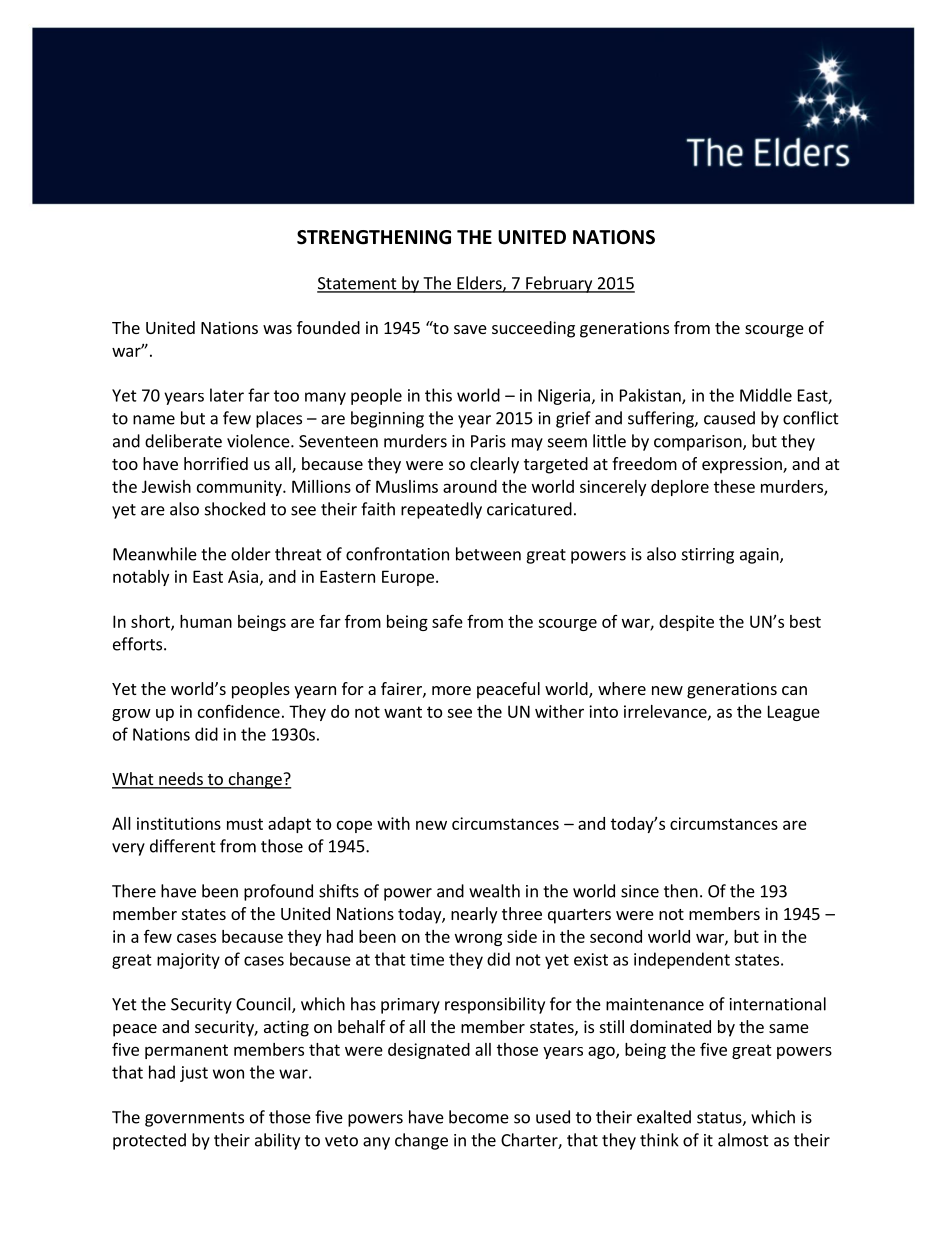  What do you see at coordinates (451, 690) in the screenshot?
I see `more` at bounding box center [451, 690].
